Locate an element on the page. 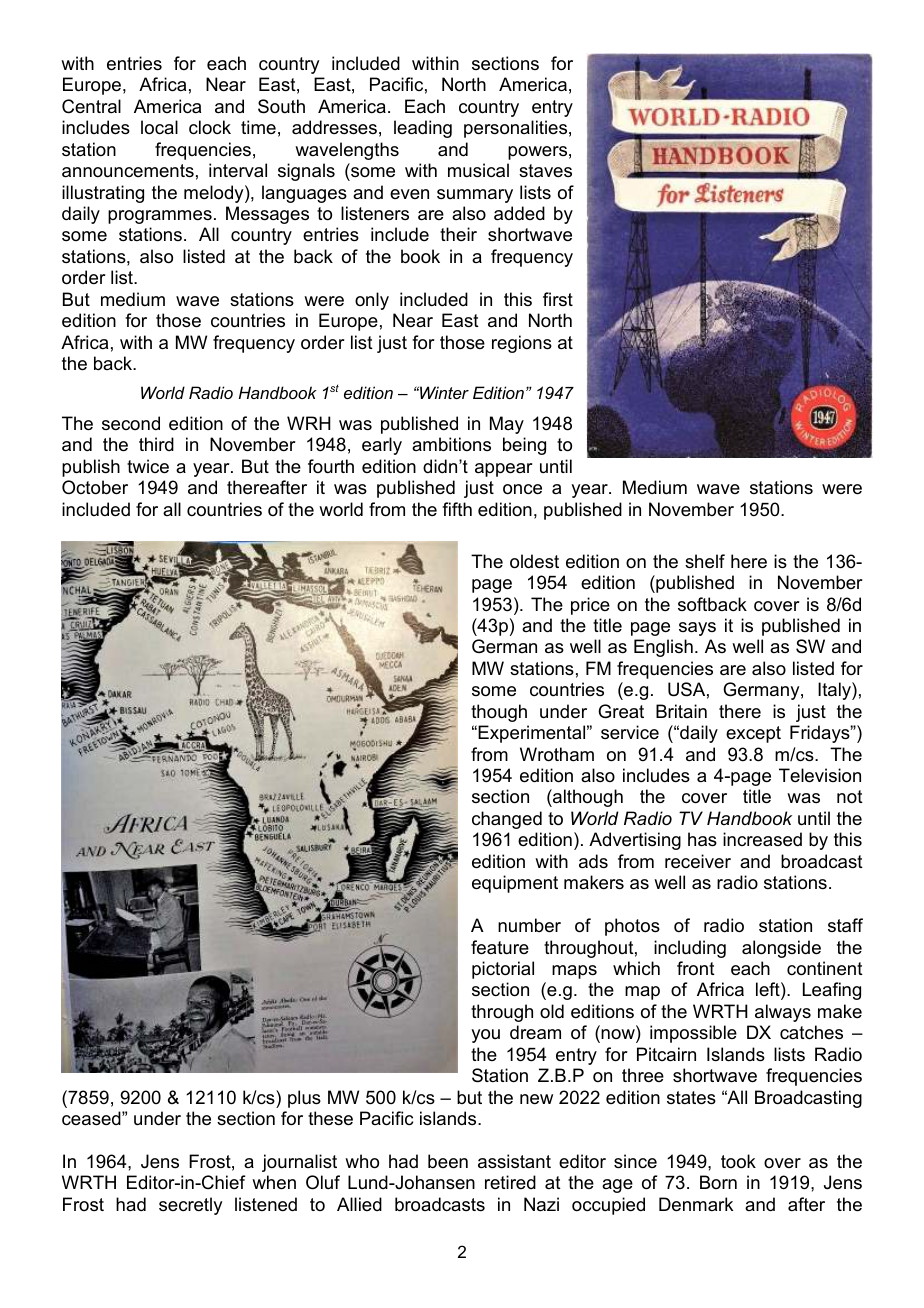 The image size is (924, 1308). October is located at coordinates (95, 487).
